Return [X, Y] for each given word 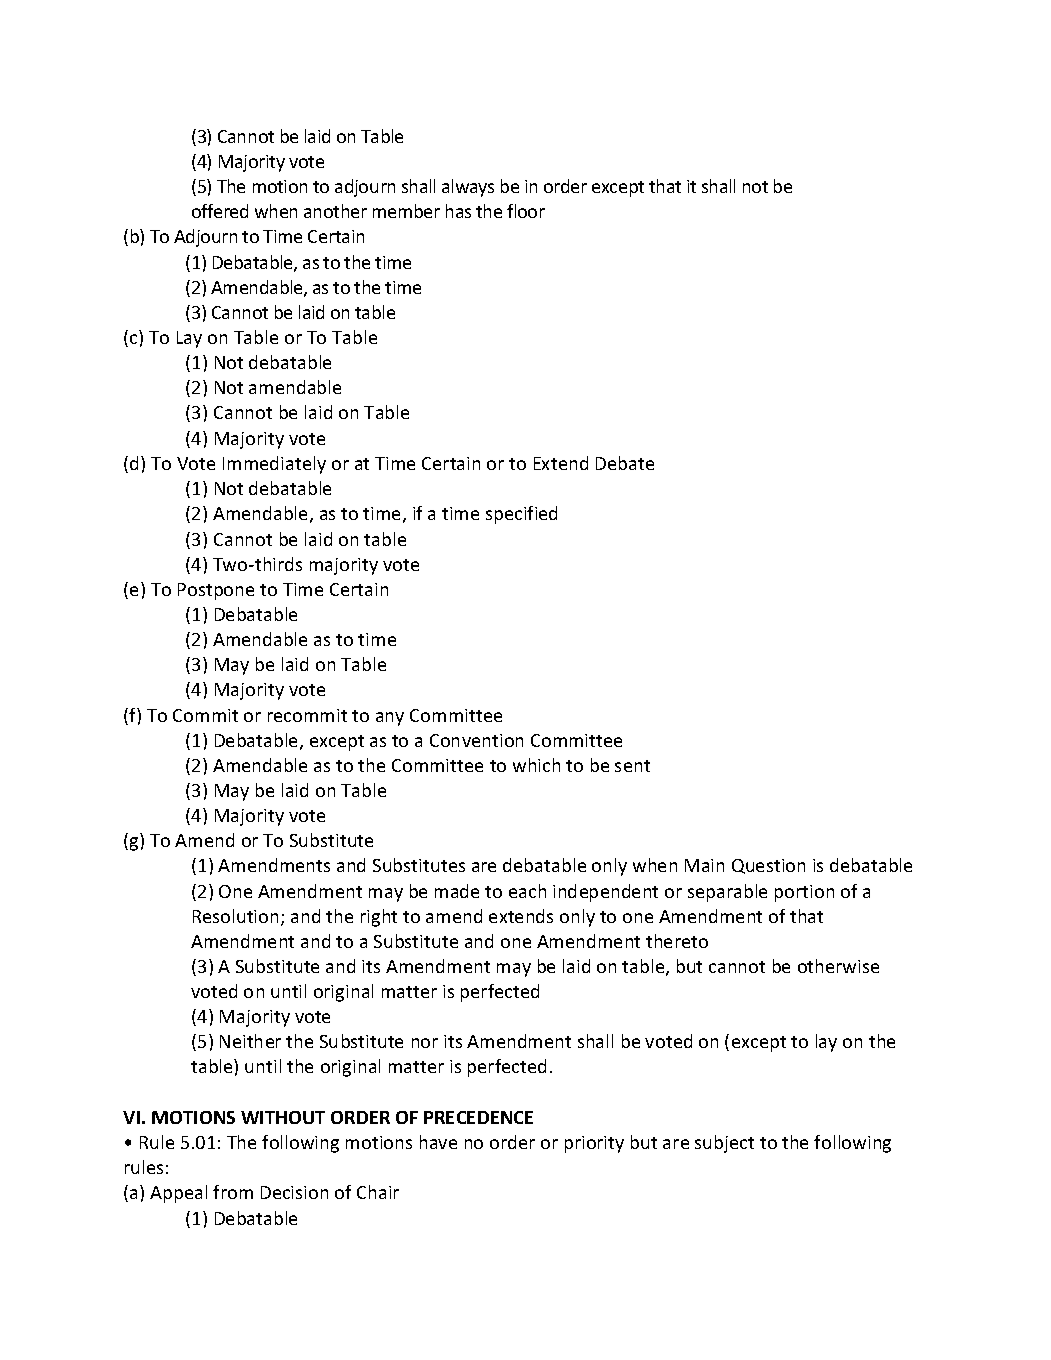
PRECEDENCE [478, 1117]
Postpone [216, 591]
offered [220, 211]
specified [521, 515]
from [233, 1192]
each [527, 891]
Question [768, 866]
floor [526, 211]
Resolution [235, 916]
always [468, 188]
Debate [625, 463]
